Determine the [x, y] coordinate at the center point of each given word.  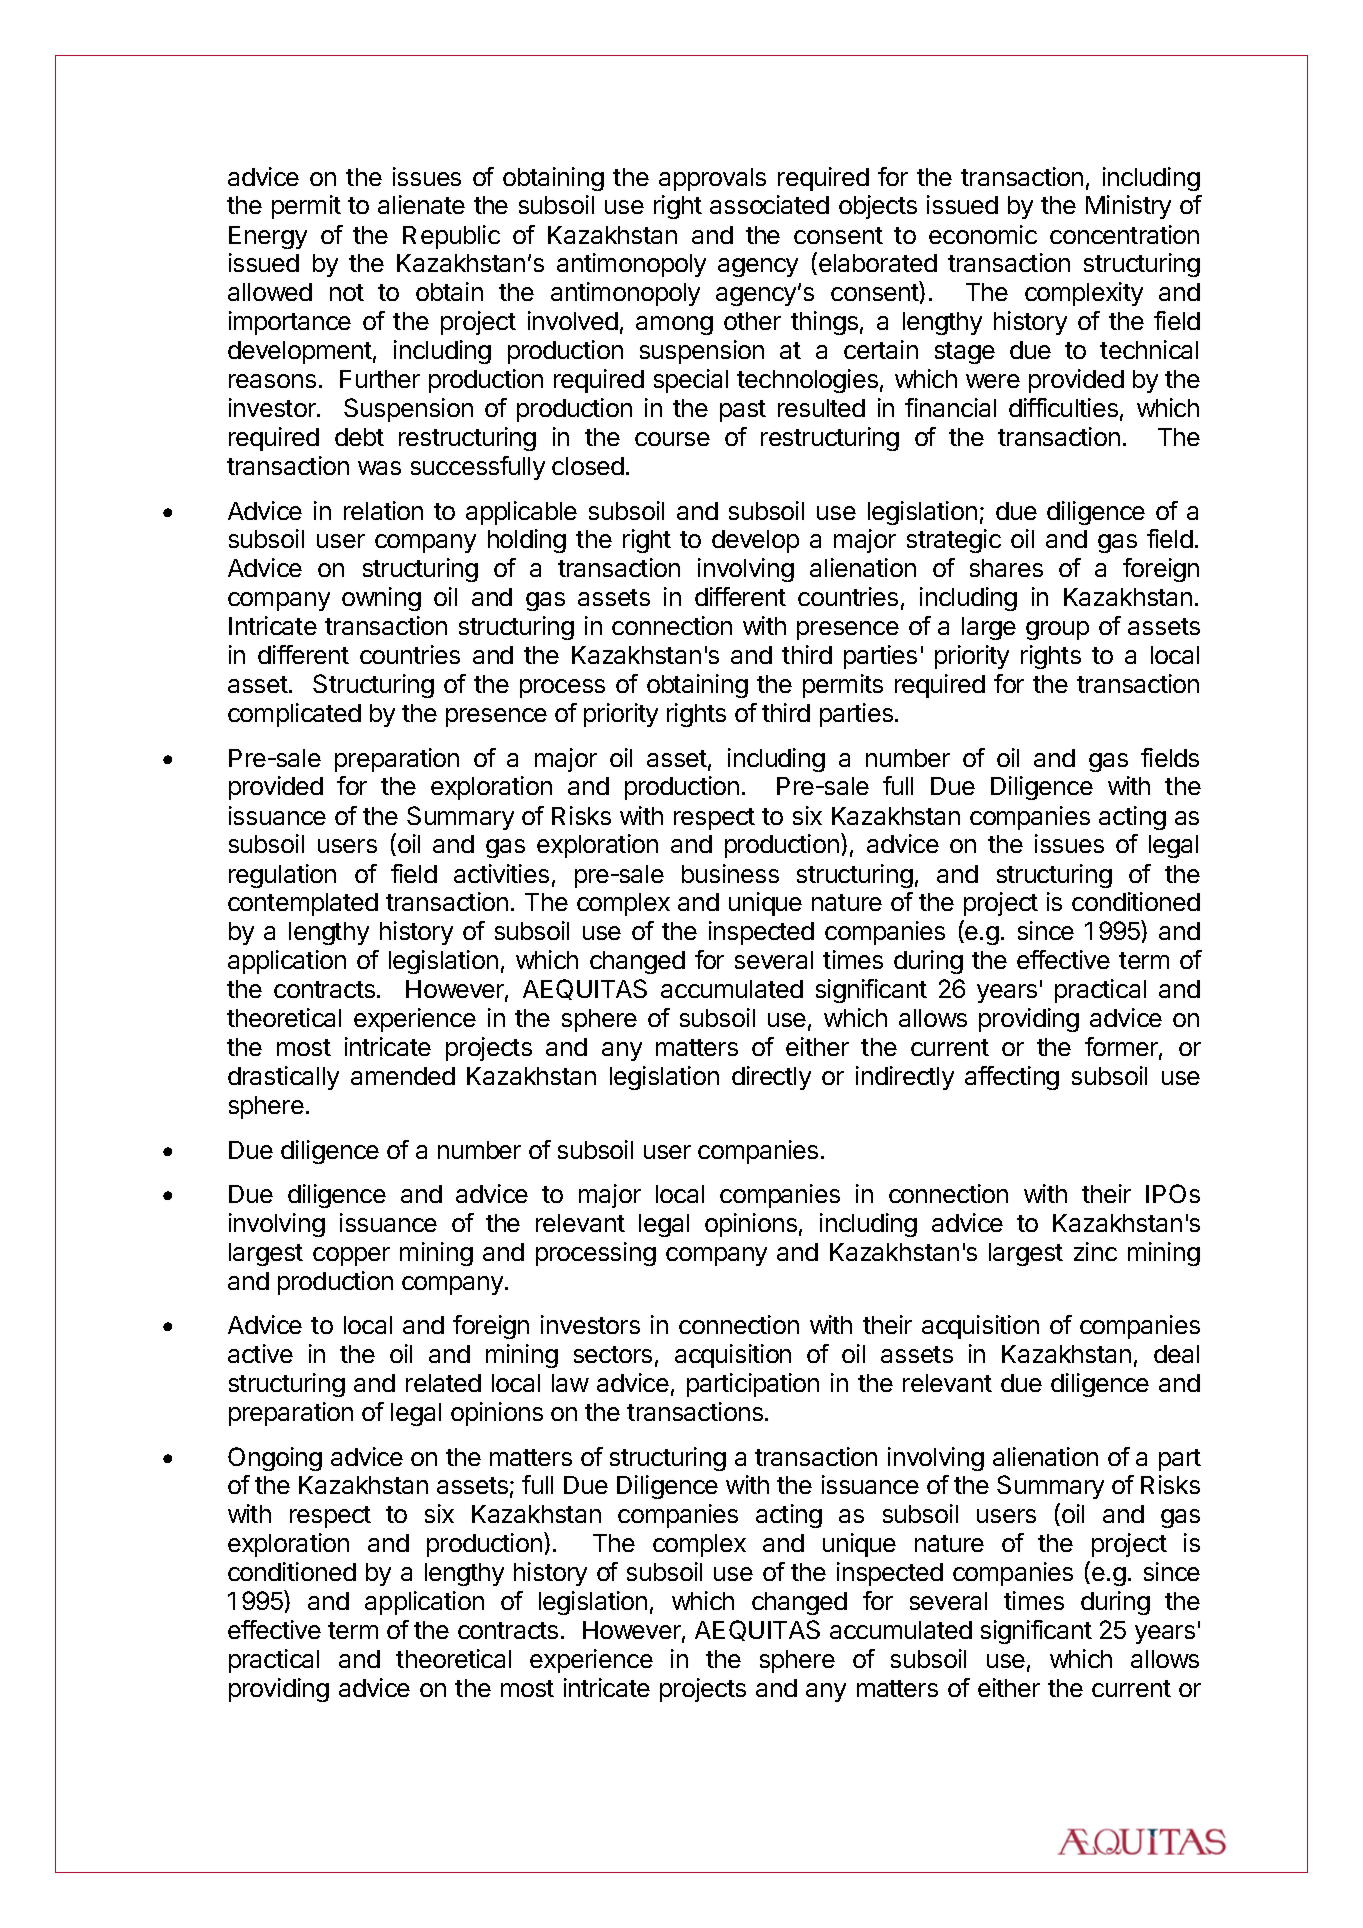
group [1057, 630]
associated [769, 204]
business [730, 873]
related [443, 1383]
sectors [613, 1354]
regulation [282, 876]
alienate [421, 204]
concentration [1124, 234]
